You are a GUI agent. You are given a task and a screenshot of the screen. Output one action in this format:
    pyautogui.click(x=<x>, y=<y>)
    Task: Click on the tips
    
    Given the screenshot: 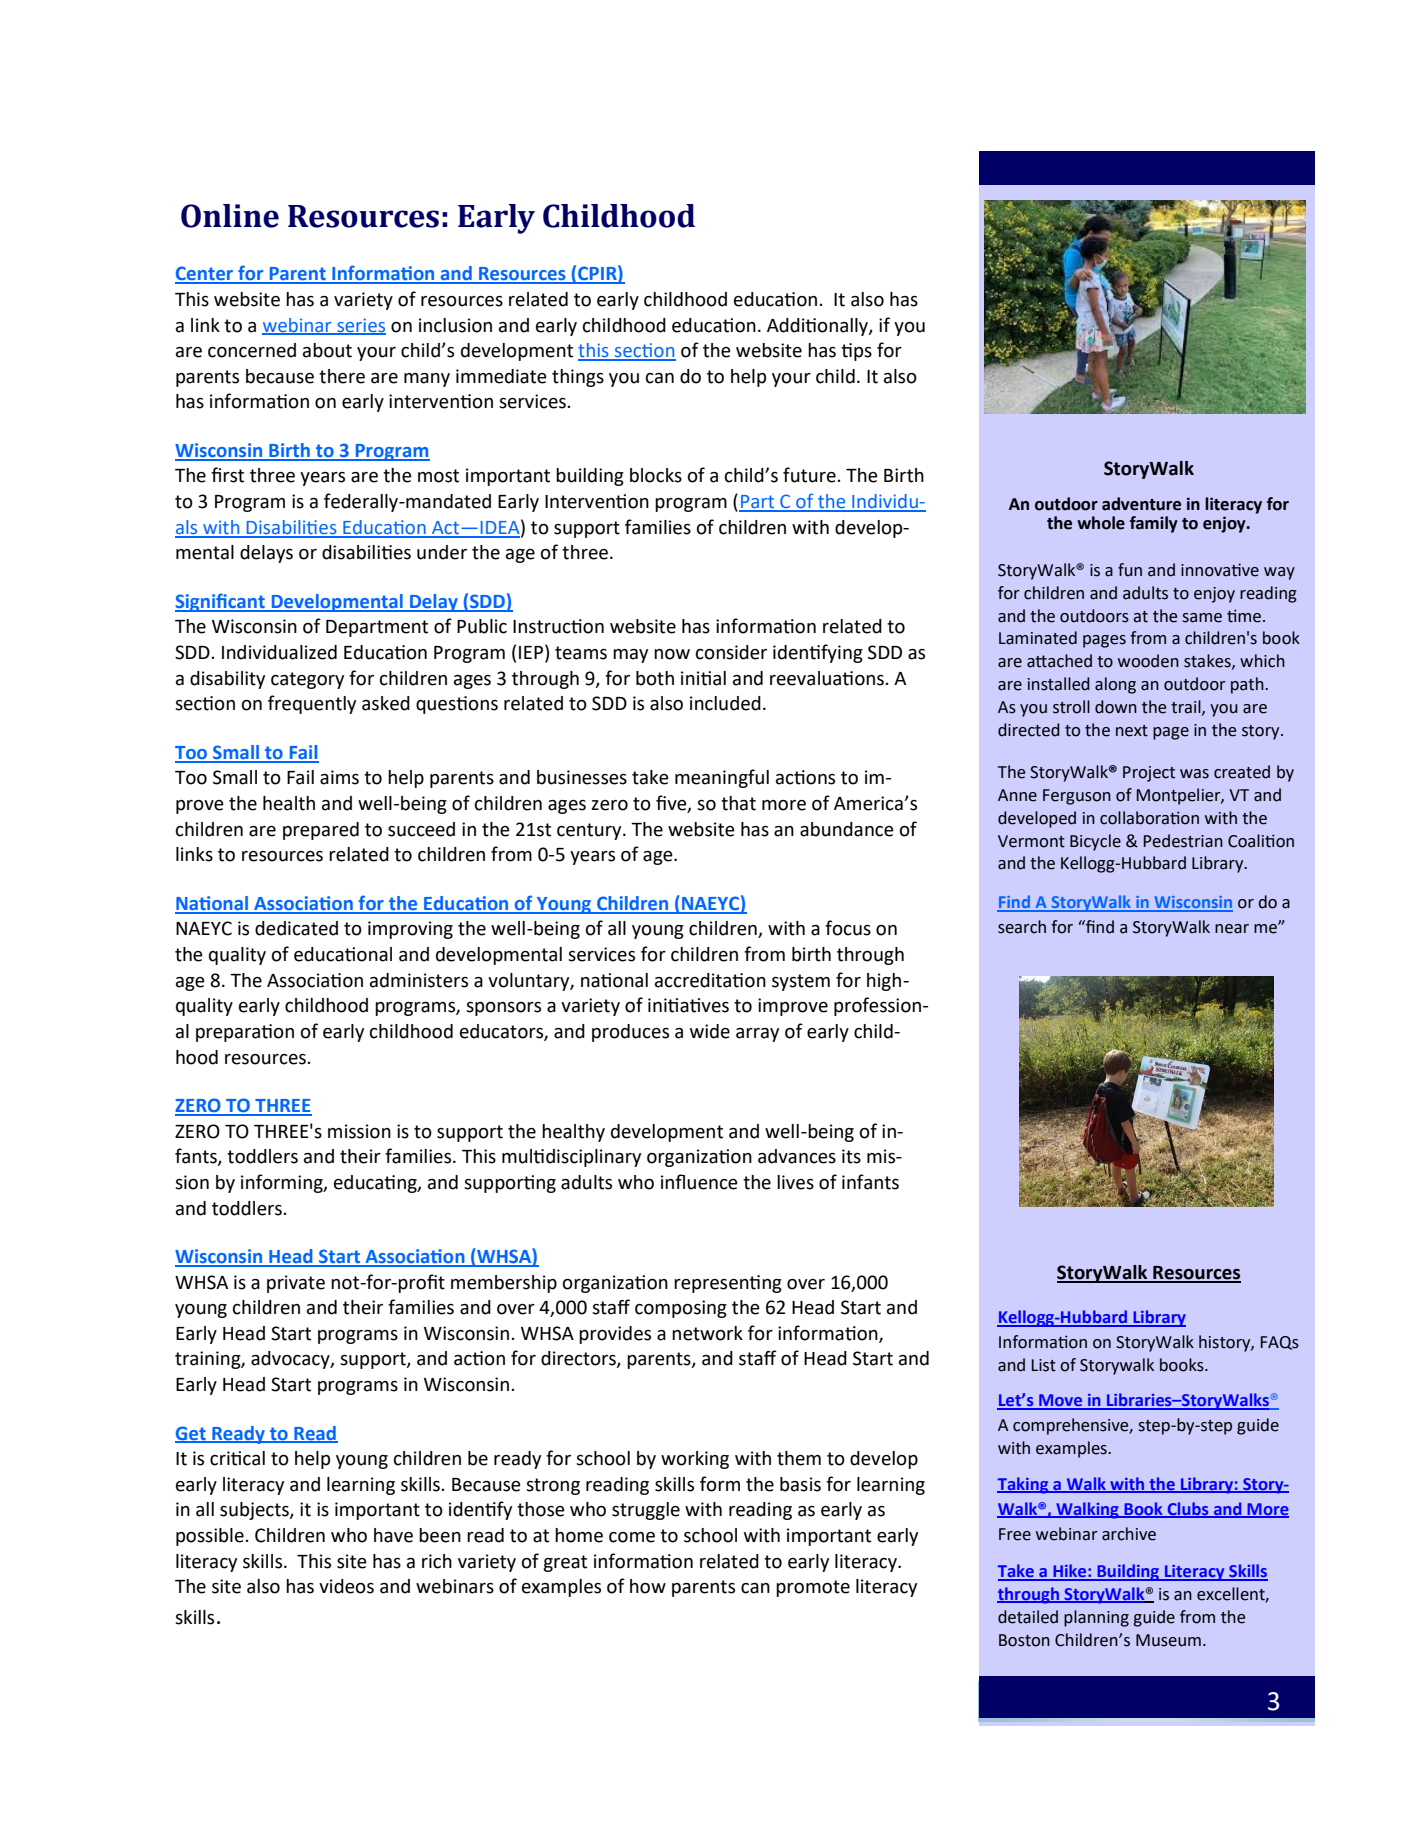 What is the action you would take?
    pyautogui.click(x=856, y=352)
